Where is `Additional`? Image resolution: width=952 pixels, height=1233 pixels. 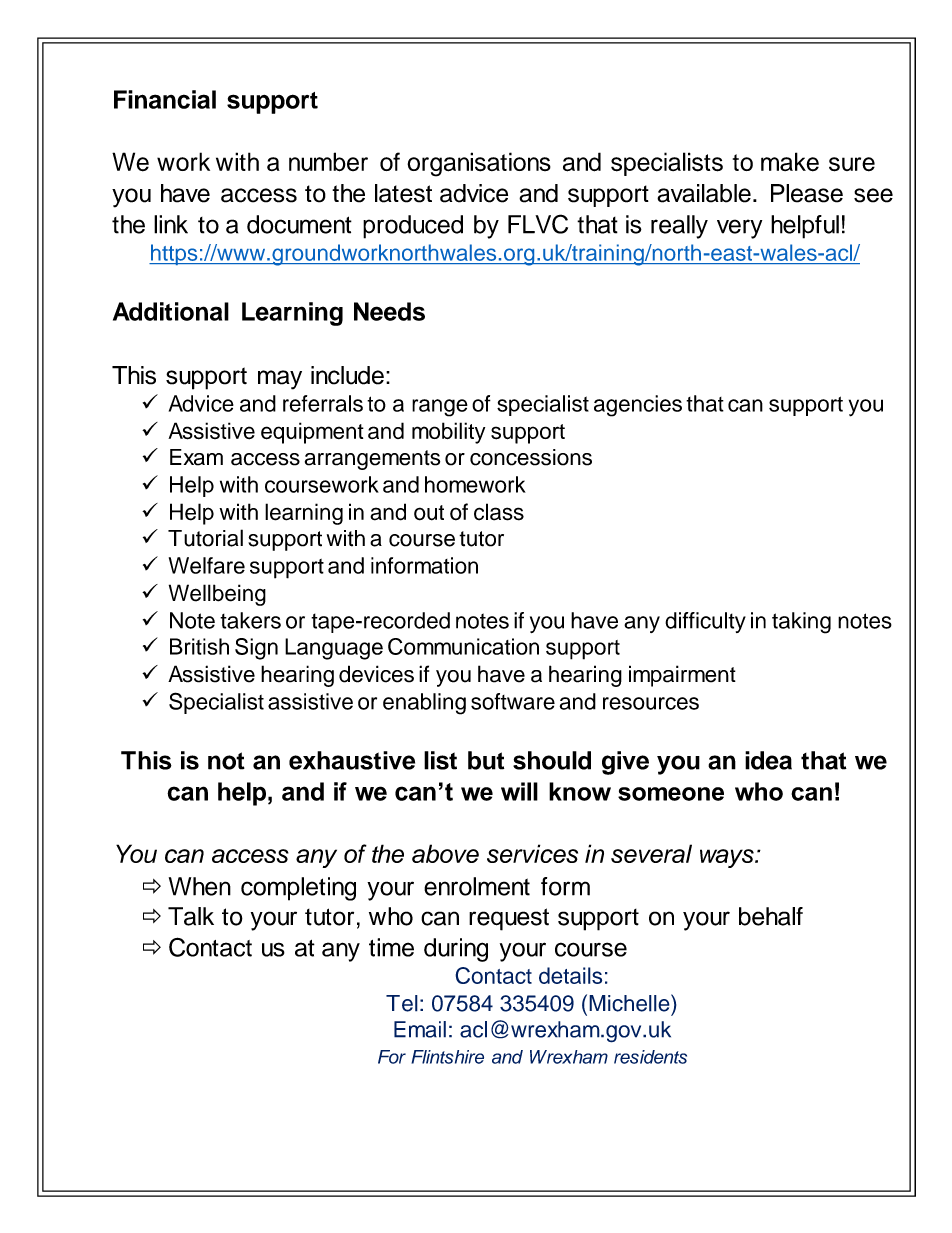 Additional is located at coordinates (171, 311).
